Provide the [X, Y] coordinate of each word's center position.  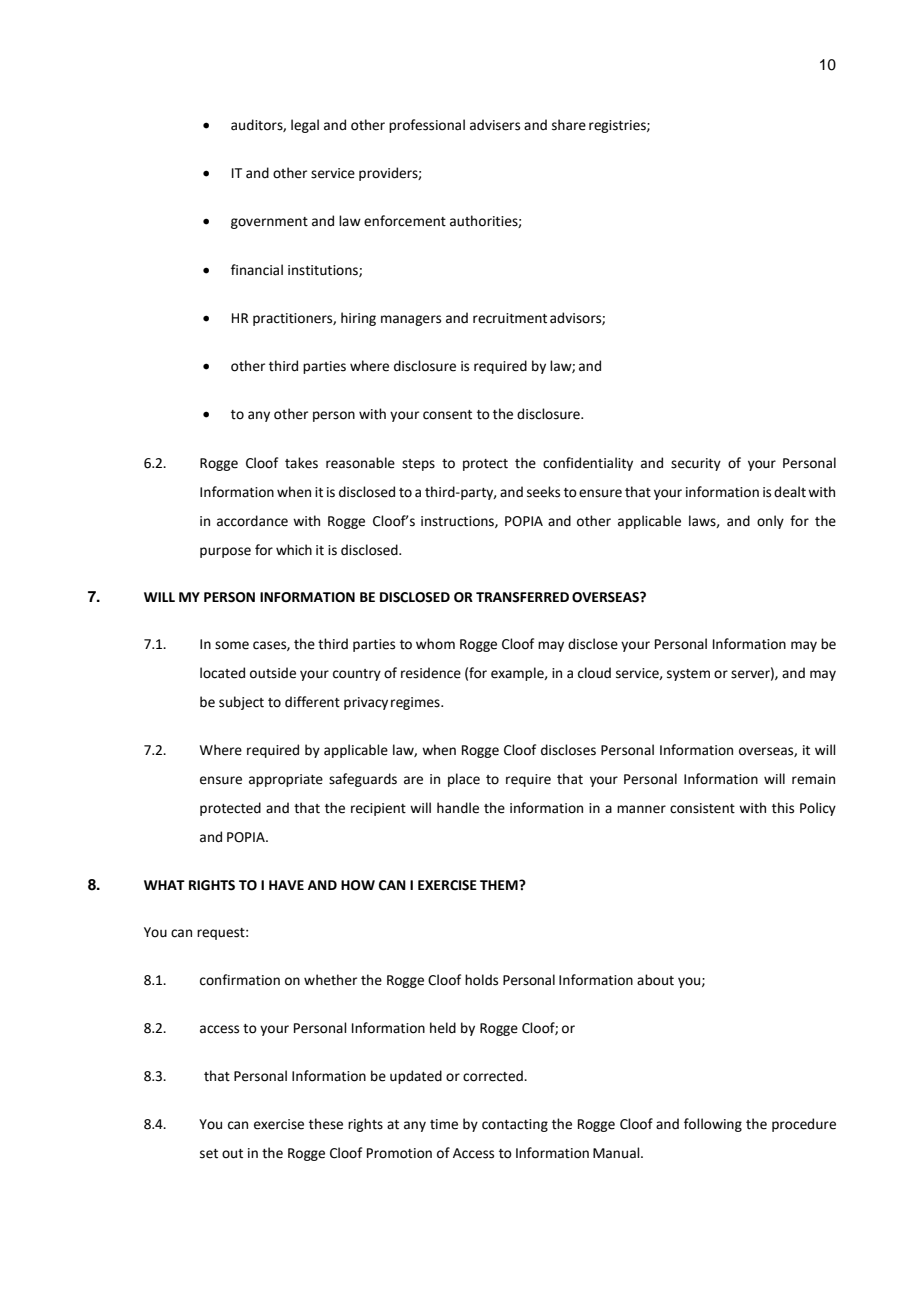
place [464, 780]
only [770, 522]
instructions [458, 522]
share [569, 125]
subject [241, 703]
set [209, 1154]
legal [305, 126]
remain [813, 779]
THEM [500, 885]
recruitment [510, 318]
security [696, 464]
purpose [225, 552]
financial [257, 270]
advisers [495, 125]
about [655, 980]
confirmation [240, 980]
